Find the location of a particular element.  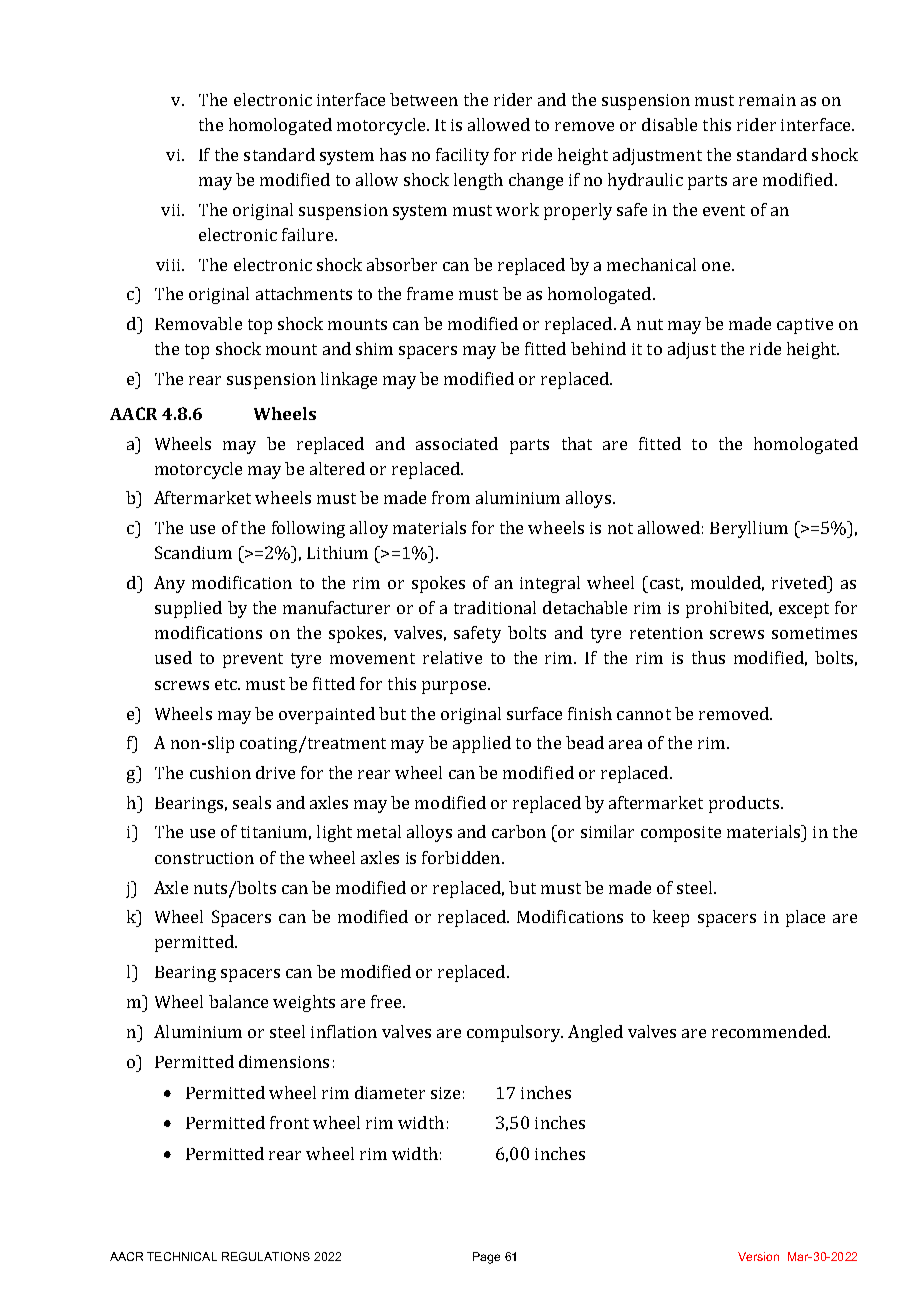

REGULATIONS is located at coordinates (266, 1256).
